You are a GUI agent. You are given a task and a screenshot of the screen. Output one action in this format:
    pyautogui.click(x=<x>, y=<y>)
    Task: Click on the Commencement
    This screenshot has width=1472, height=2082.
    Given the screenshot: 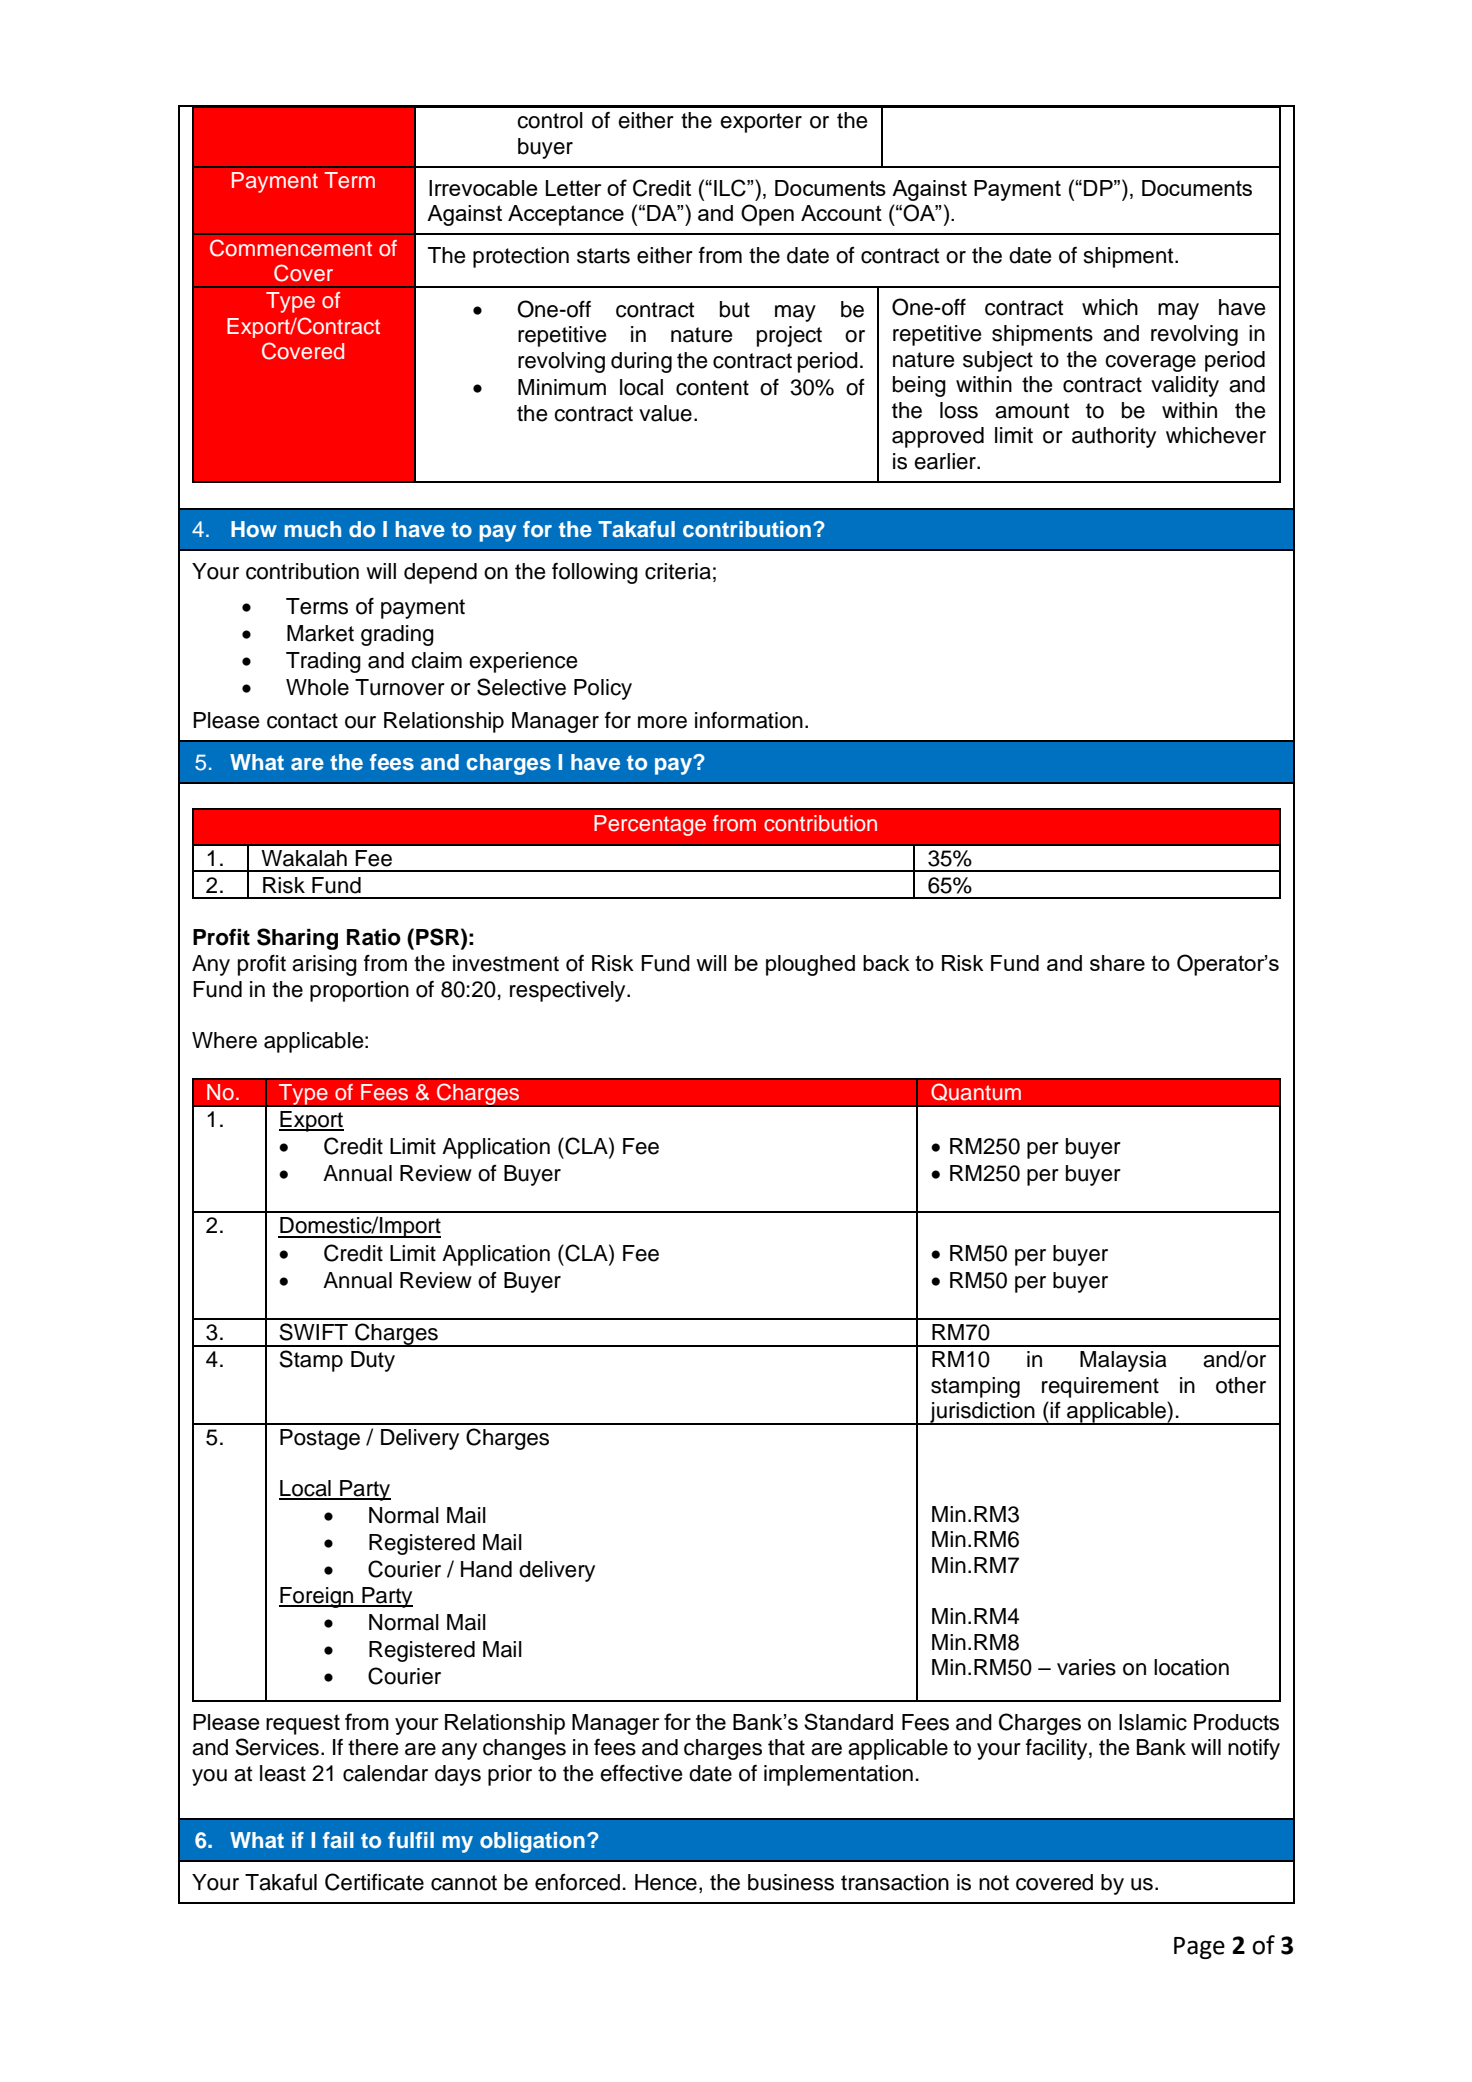 What is the action you would take?
    pyautogui.click(x=291, y=248)
